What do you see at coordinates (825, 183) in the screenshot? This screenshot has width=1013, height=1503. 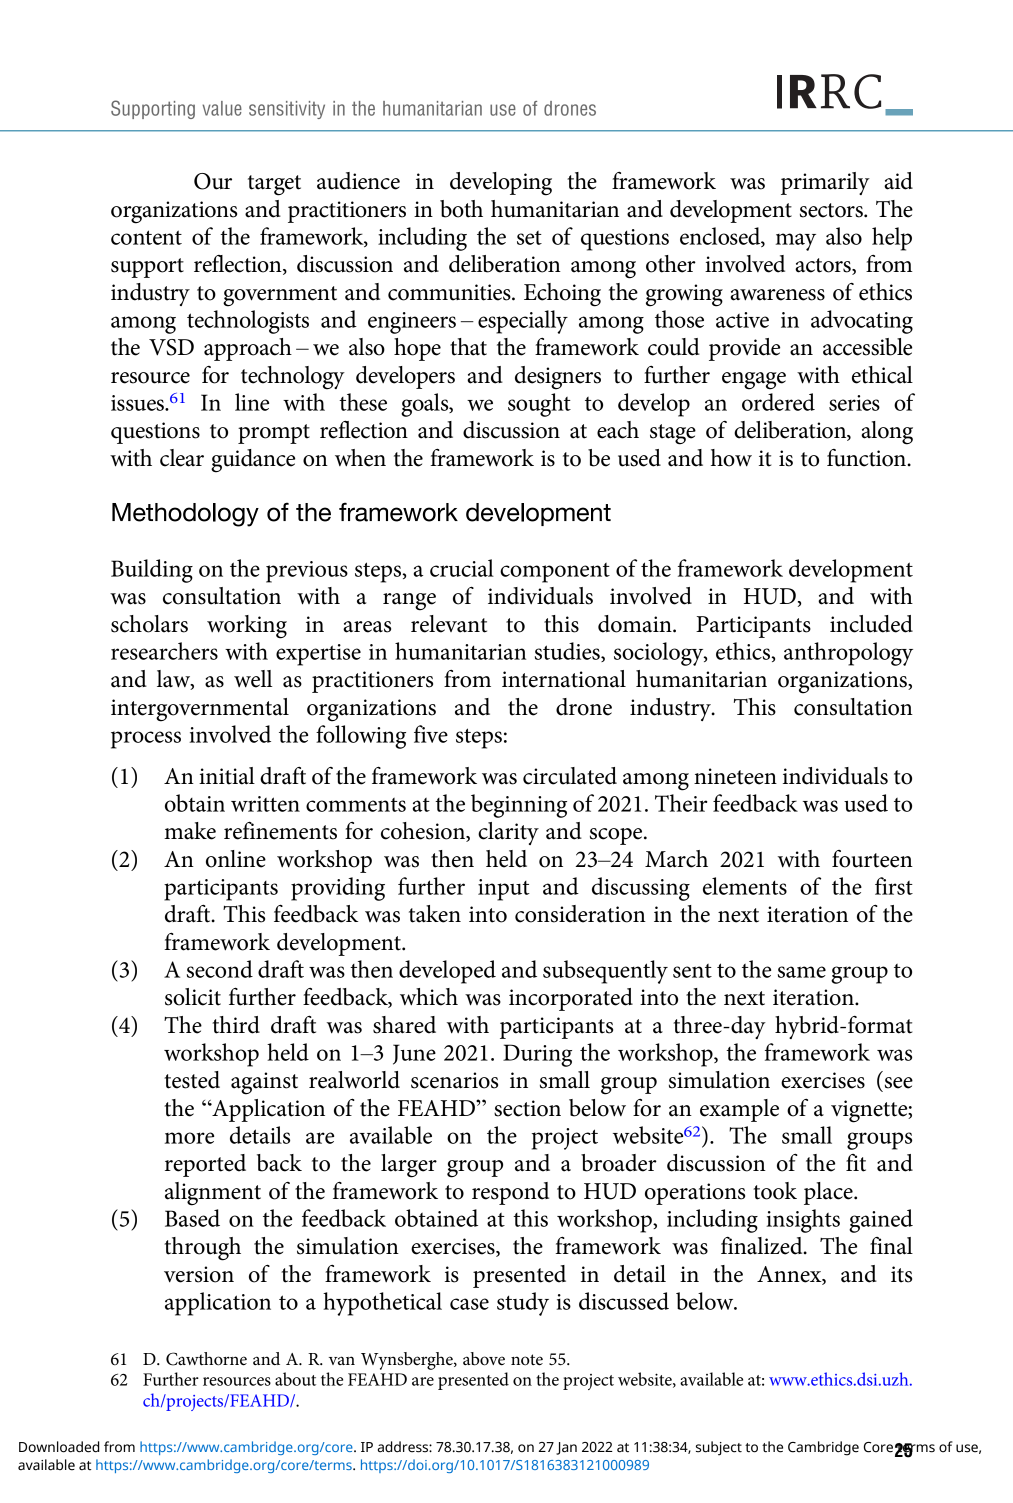 I see `primarily` at bounding box center [825, 183].
